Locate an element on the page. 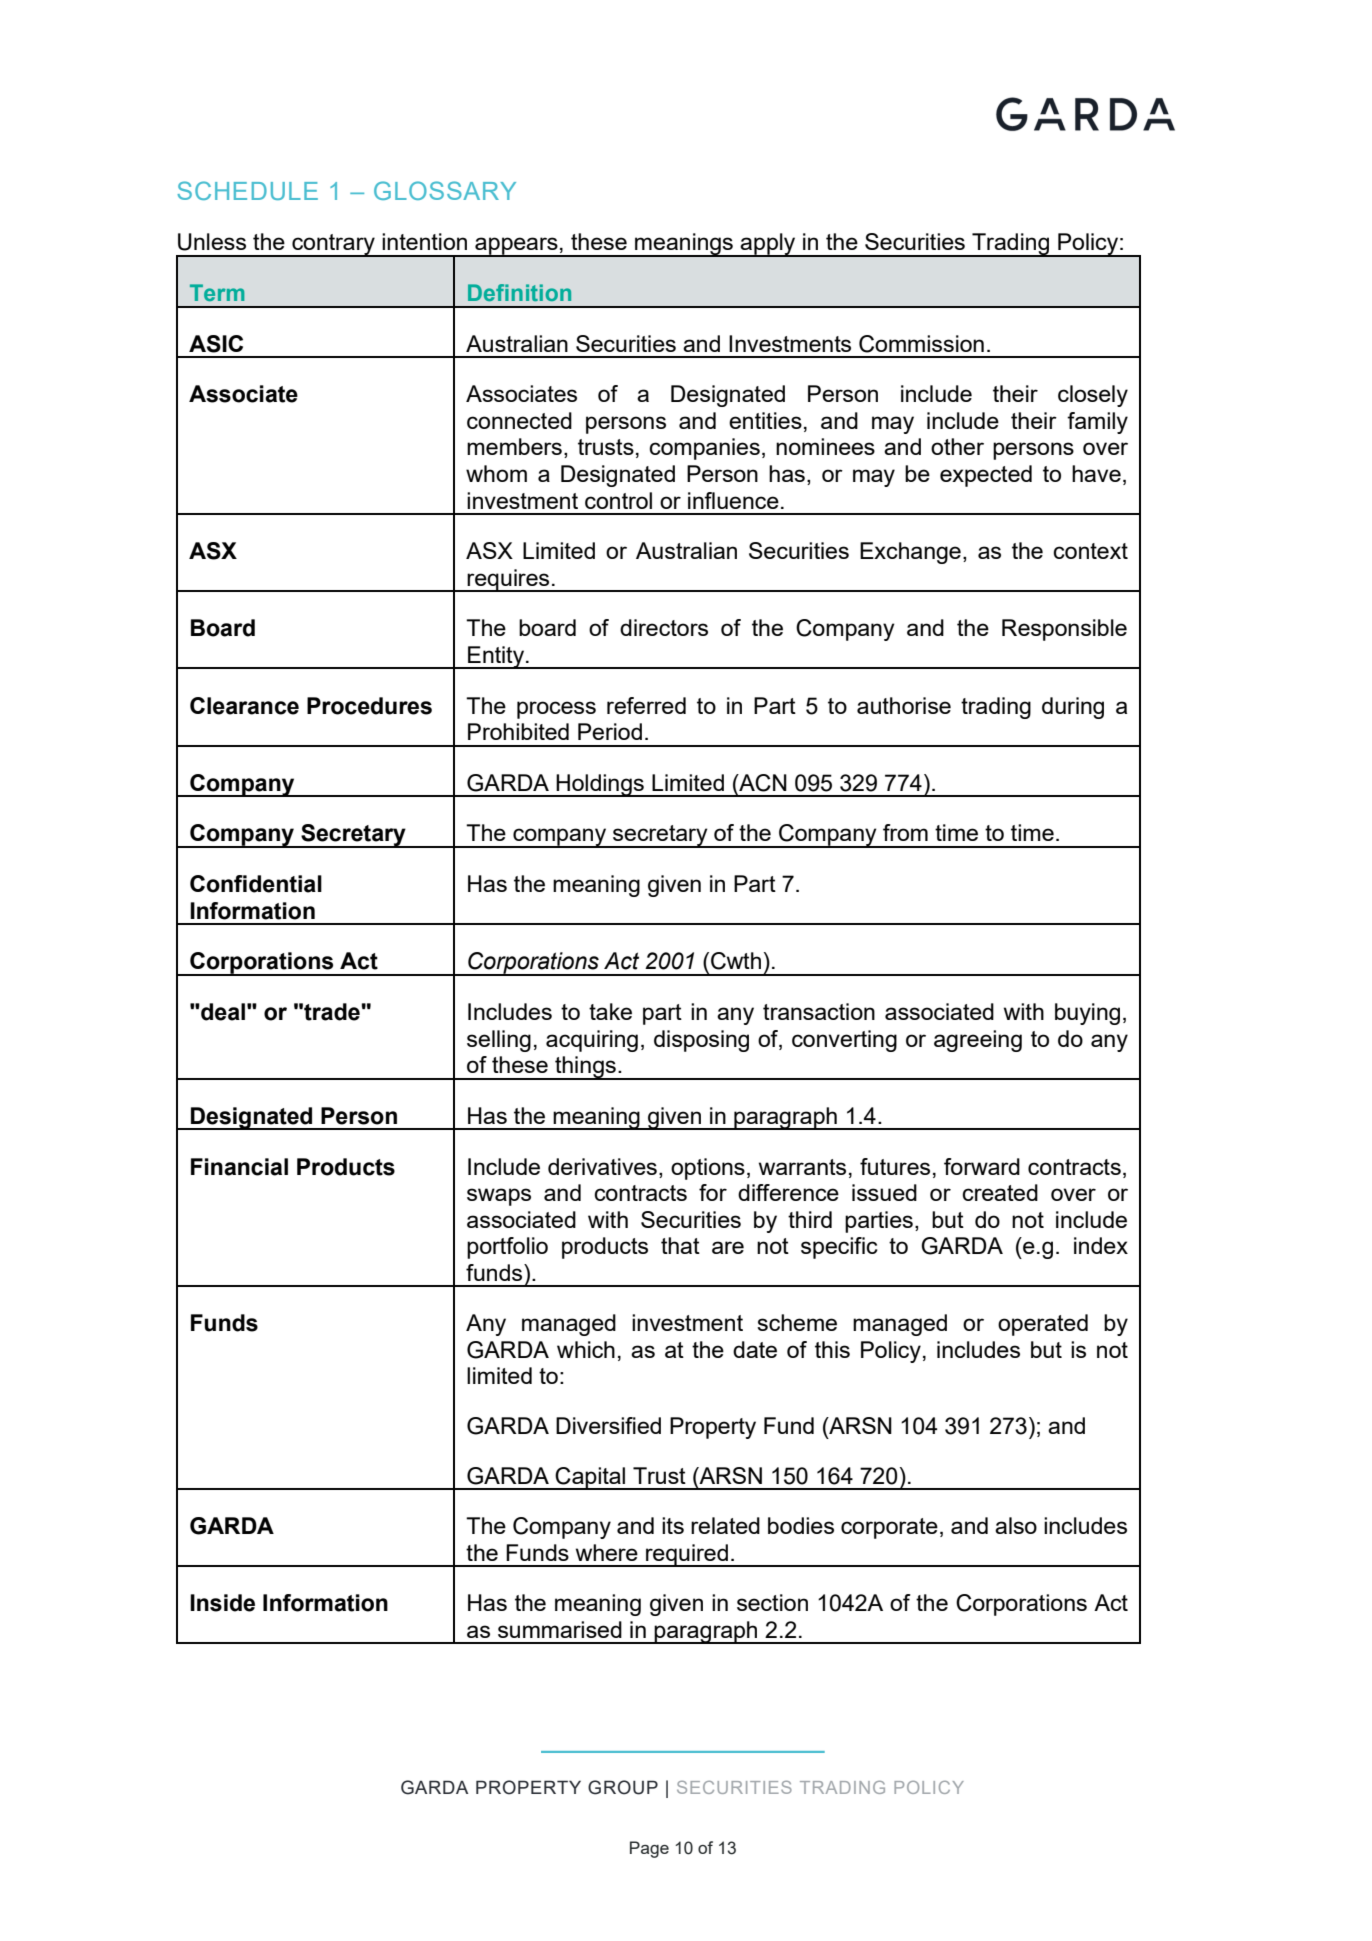  apply is located at coordinates (768, 245).
